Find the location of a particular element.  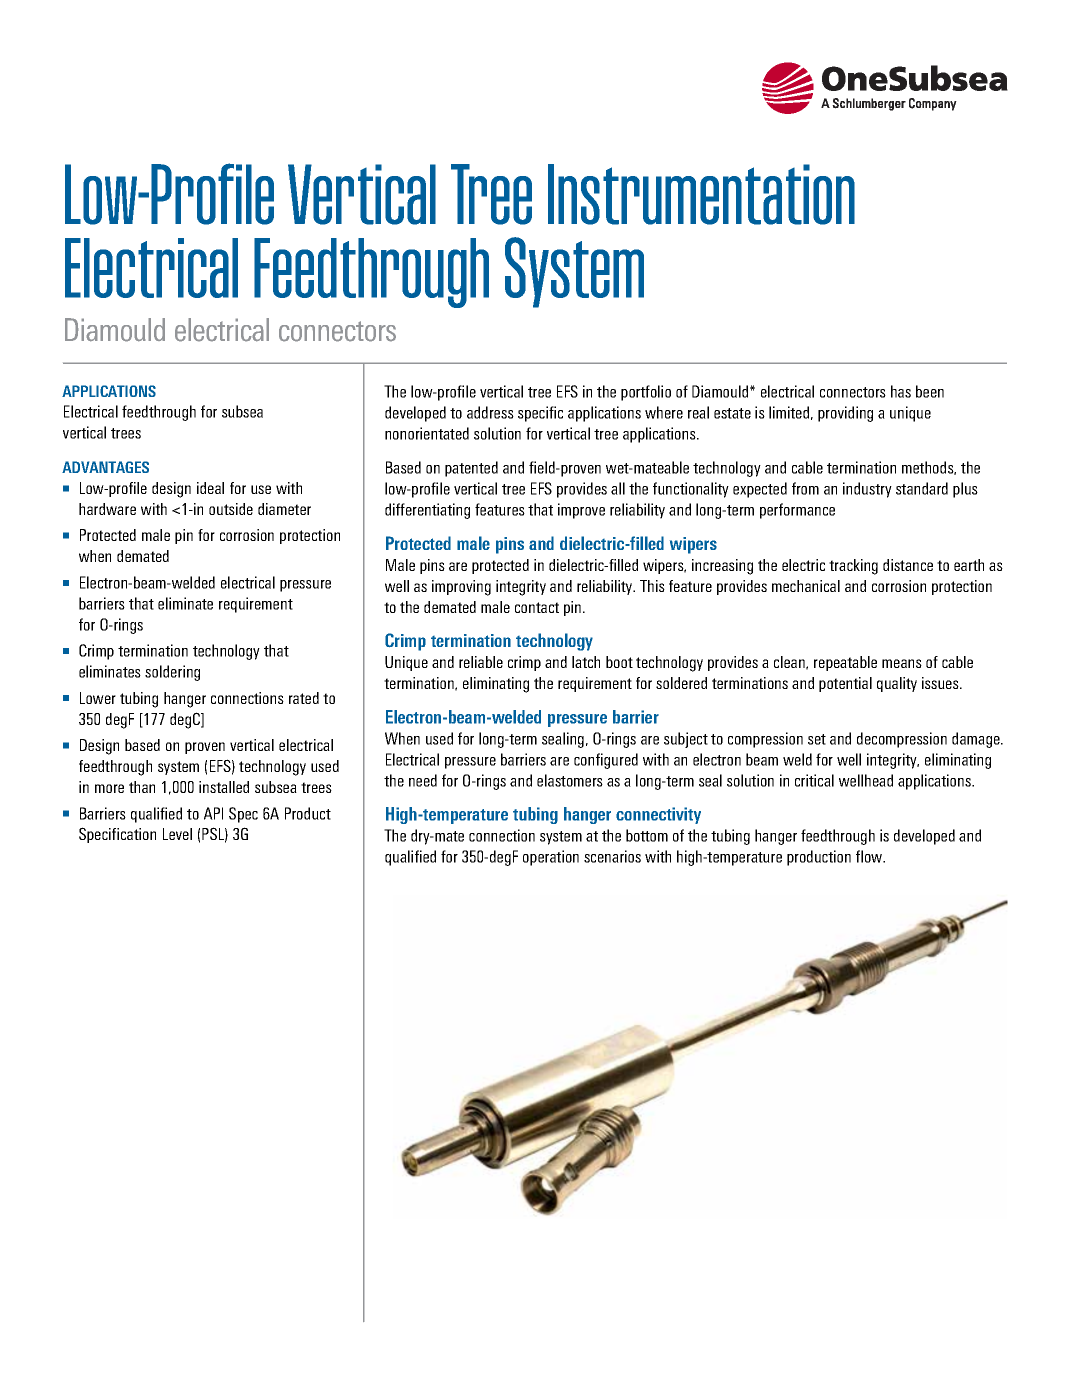

address is located at coordinates (490, 412).
